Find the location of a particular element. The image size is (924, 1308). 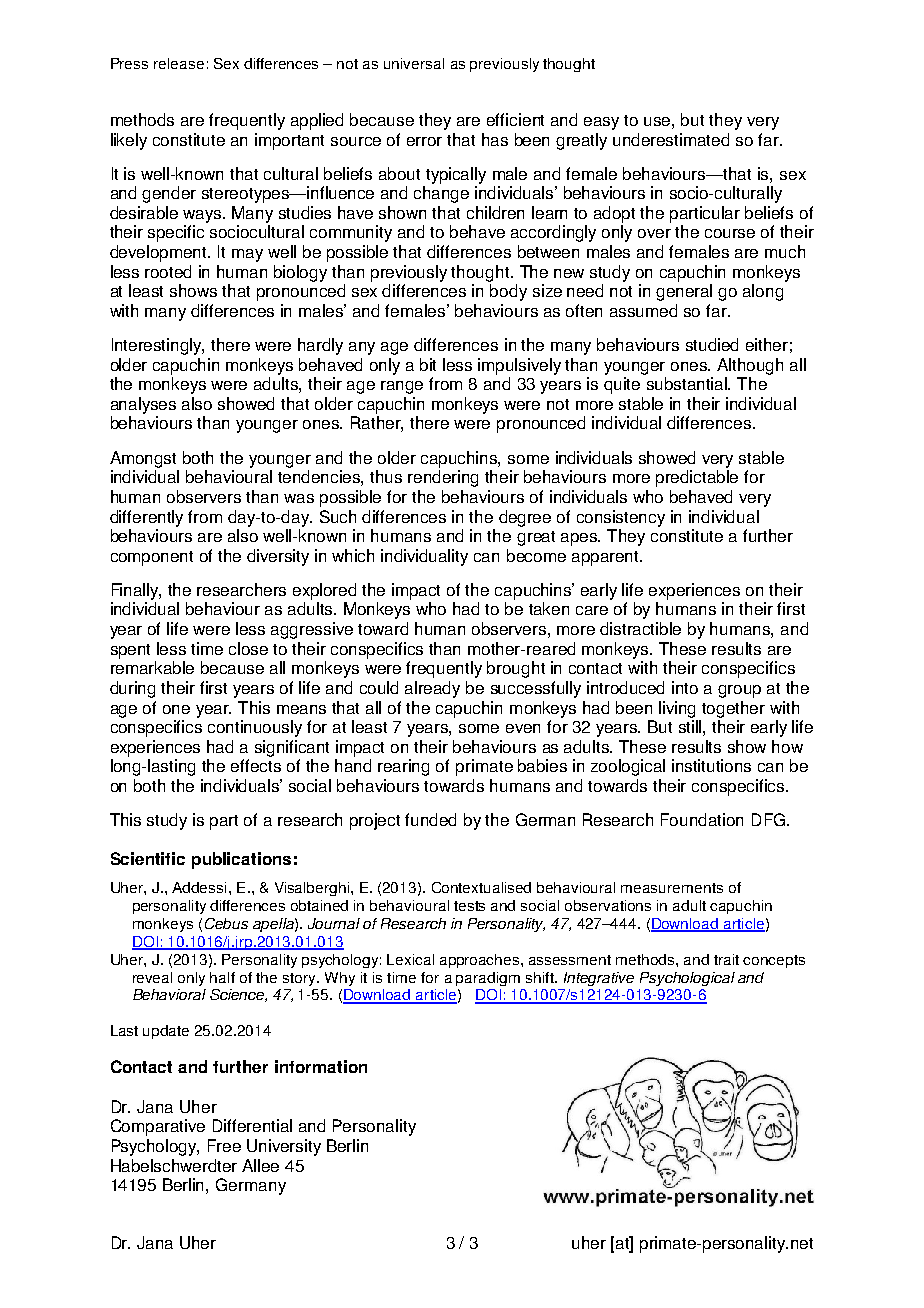

distractible is located at coordinates (640, 628).
